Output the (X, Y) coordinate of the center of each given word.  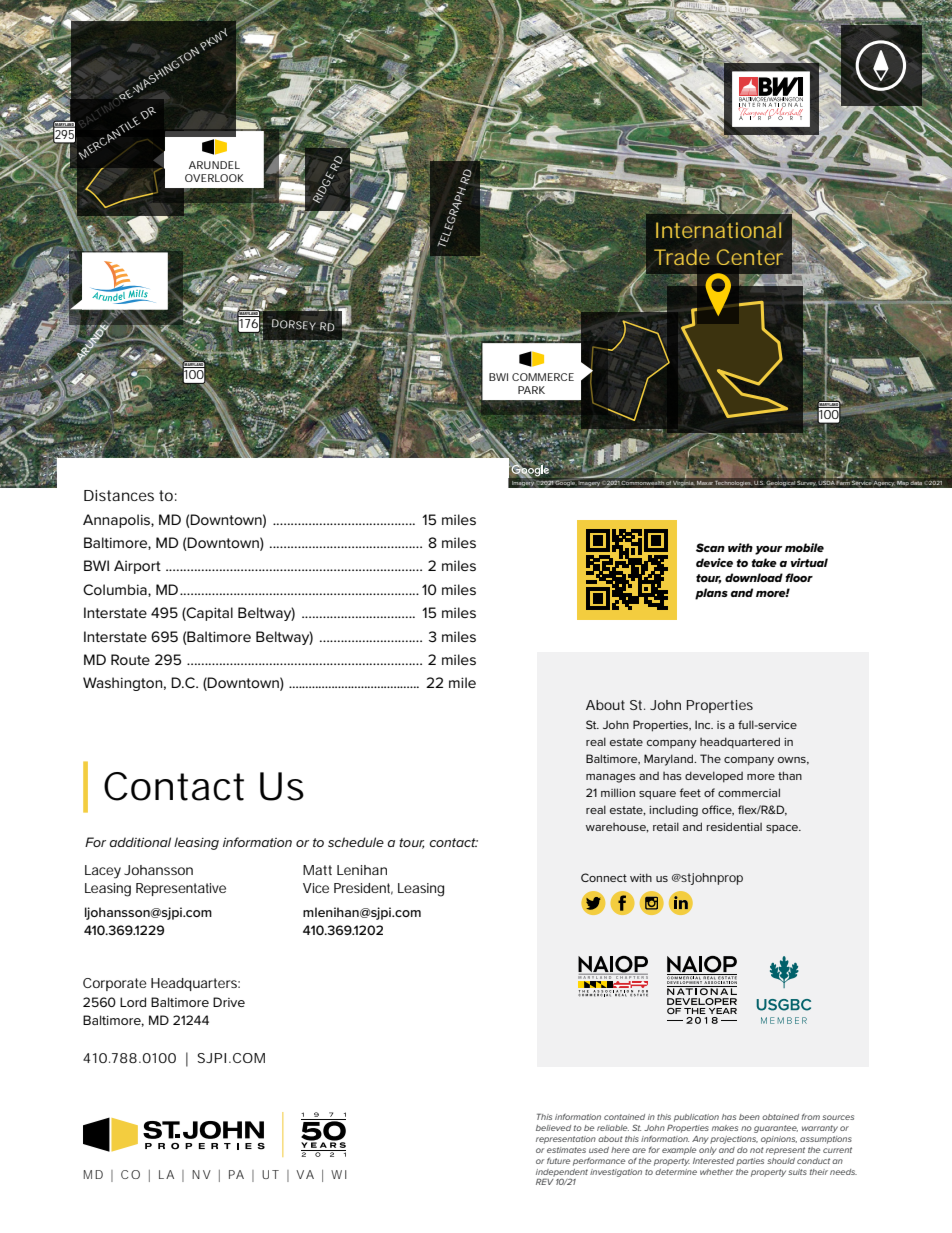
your (768, 550)
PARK (531, 390)
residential (734, 826)
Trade (682, 257)
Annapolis (117, 521)
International (718, 230)
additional (140, 842)
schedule (356, 842)
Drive (229, 1002)
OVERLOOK (214, 178)
